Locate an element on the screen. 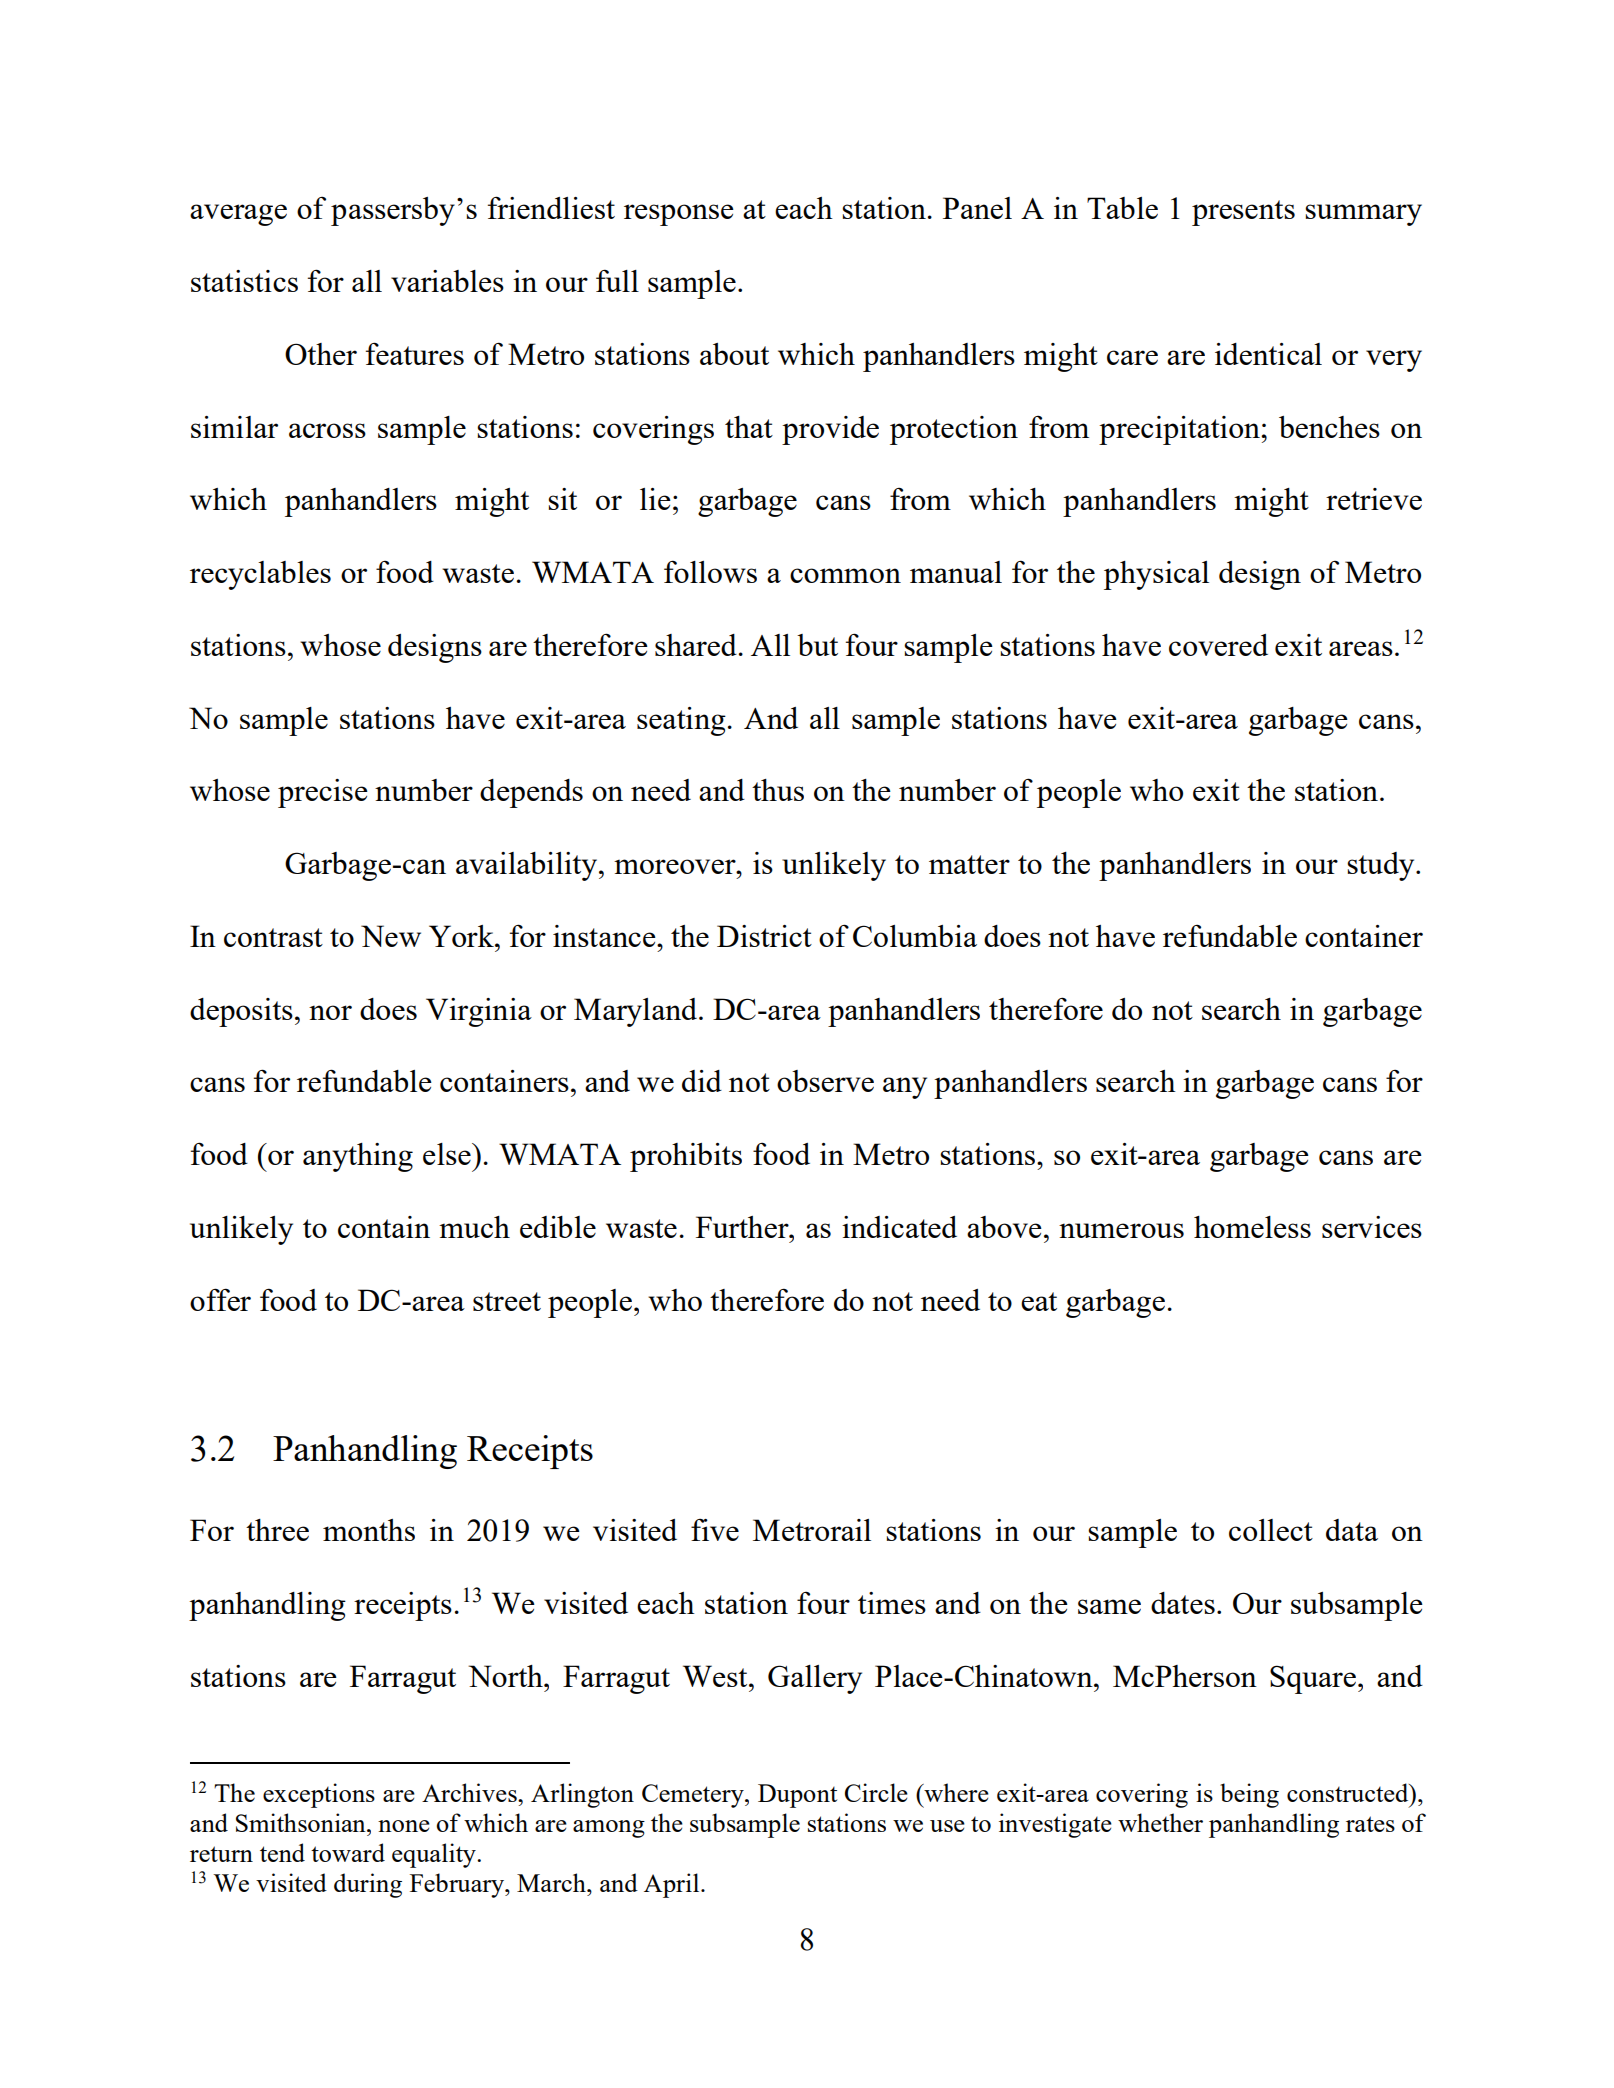 The image size is (1614, 2088). response is located at coordinates (679, 215).
